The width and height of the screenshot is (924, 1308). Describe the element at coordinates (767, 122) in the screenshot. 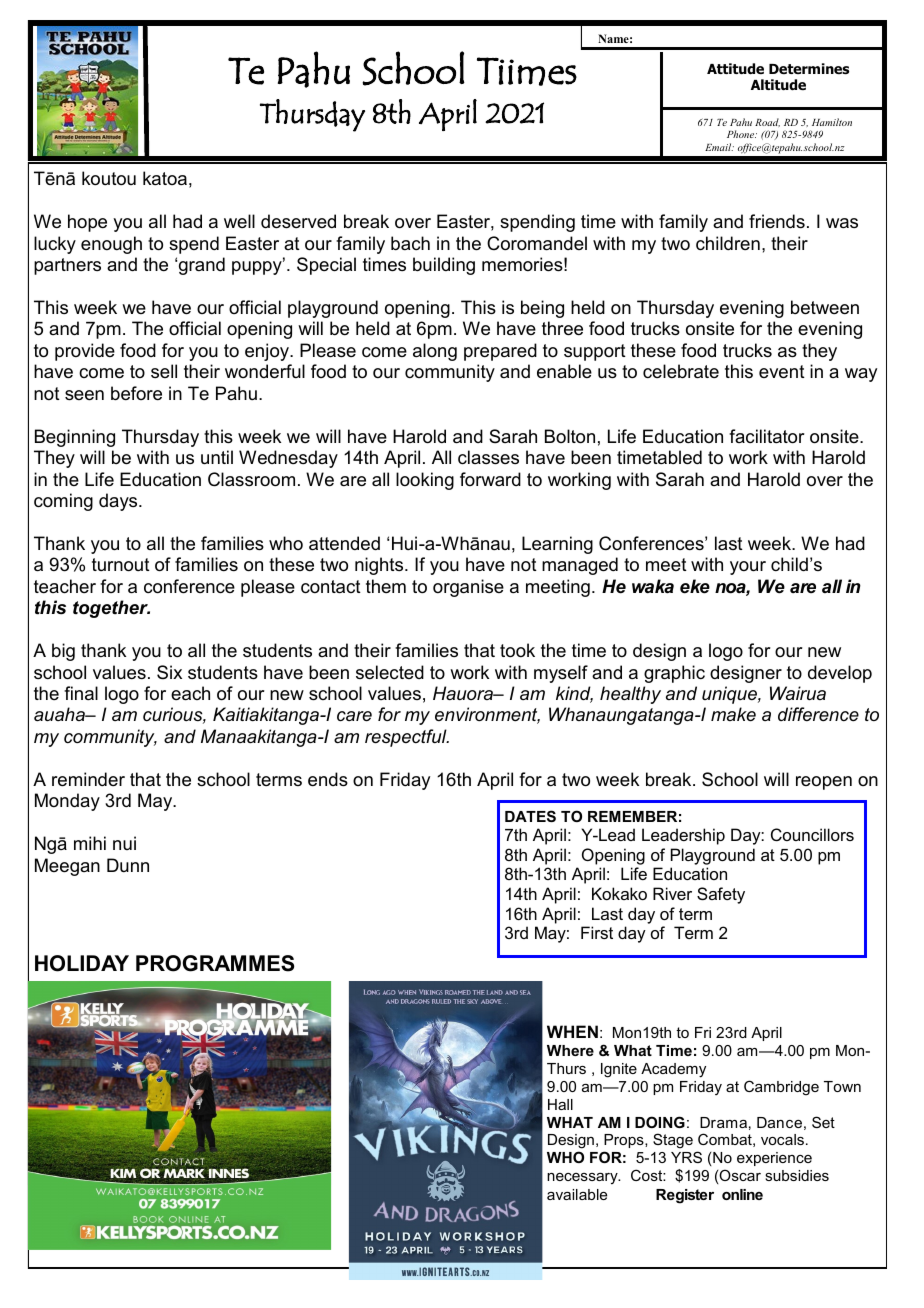

I see `Road` at that location.
